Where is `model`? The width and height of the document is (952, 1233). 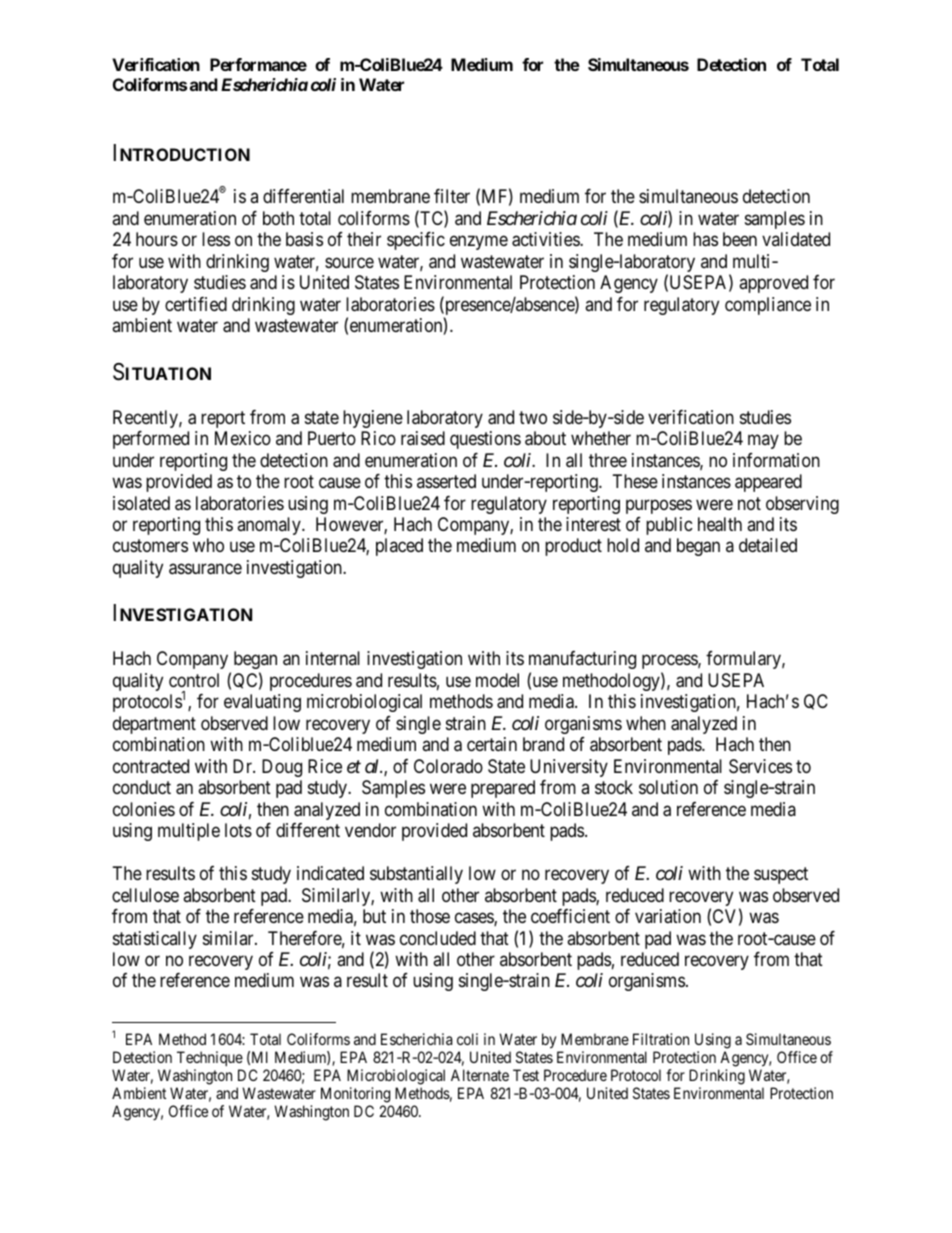
model is located at coordinates (497, 680).
